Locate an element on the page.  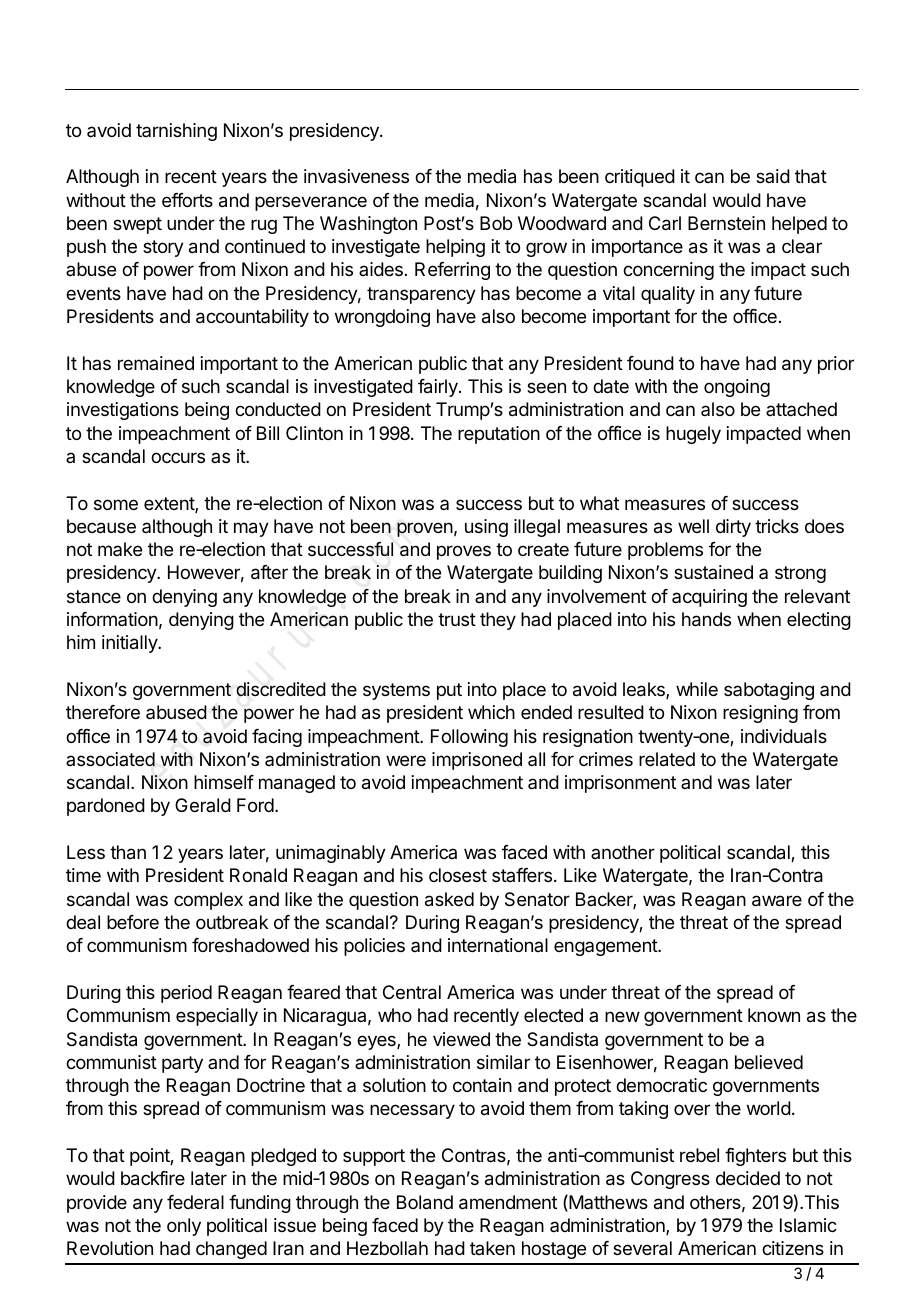
international is located at coordinates (498, 945).
